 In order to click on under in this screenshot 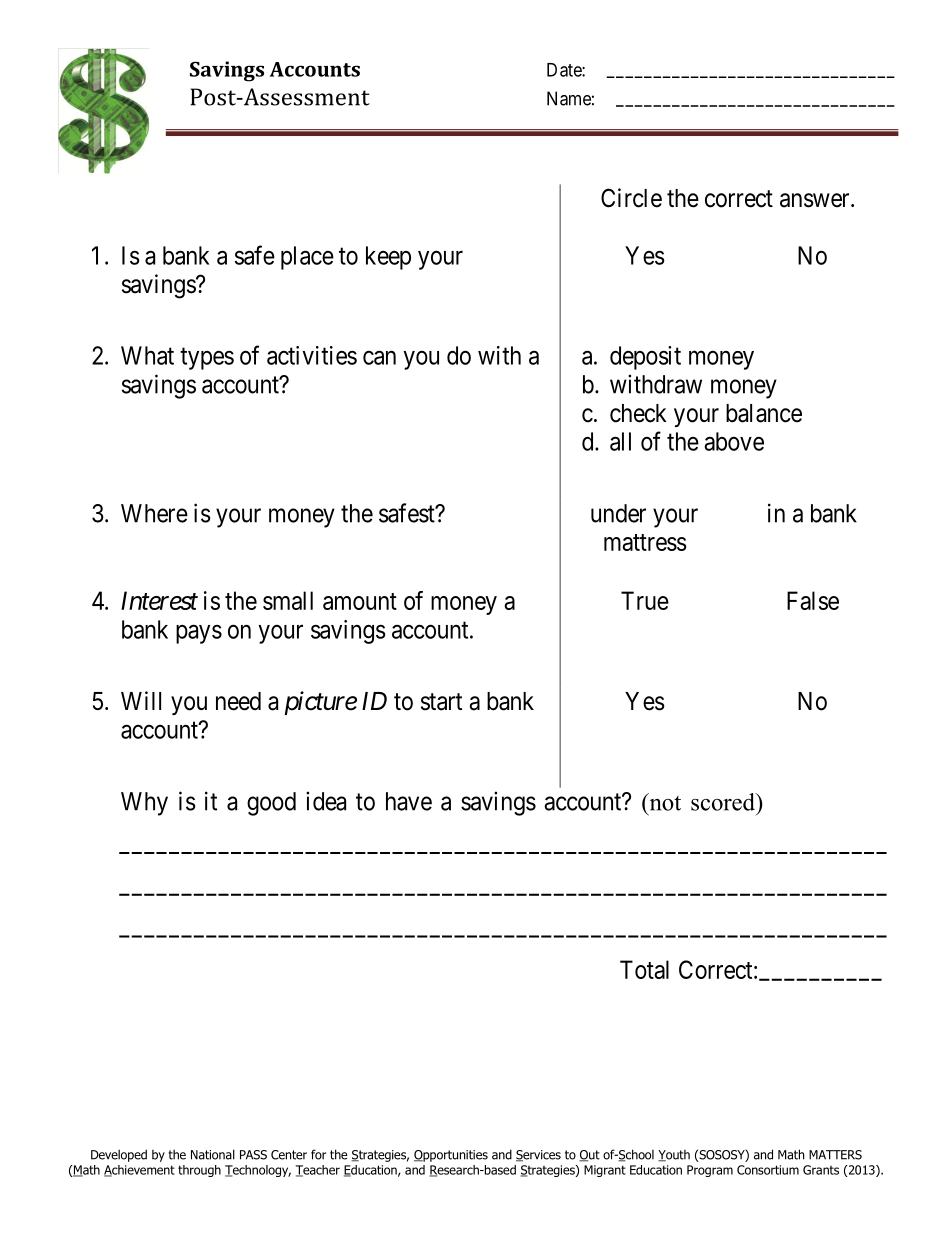, I will do `click(618, 513)`.
